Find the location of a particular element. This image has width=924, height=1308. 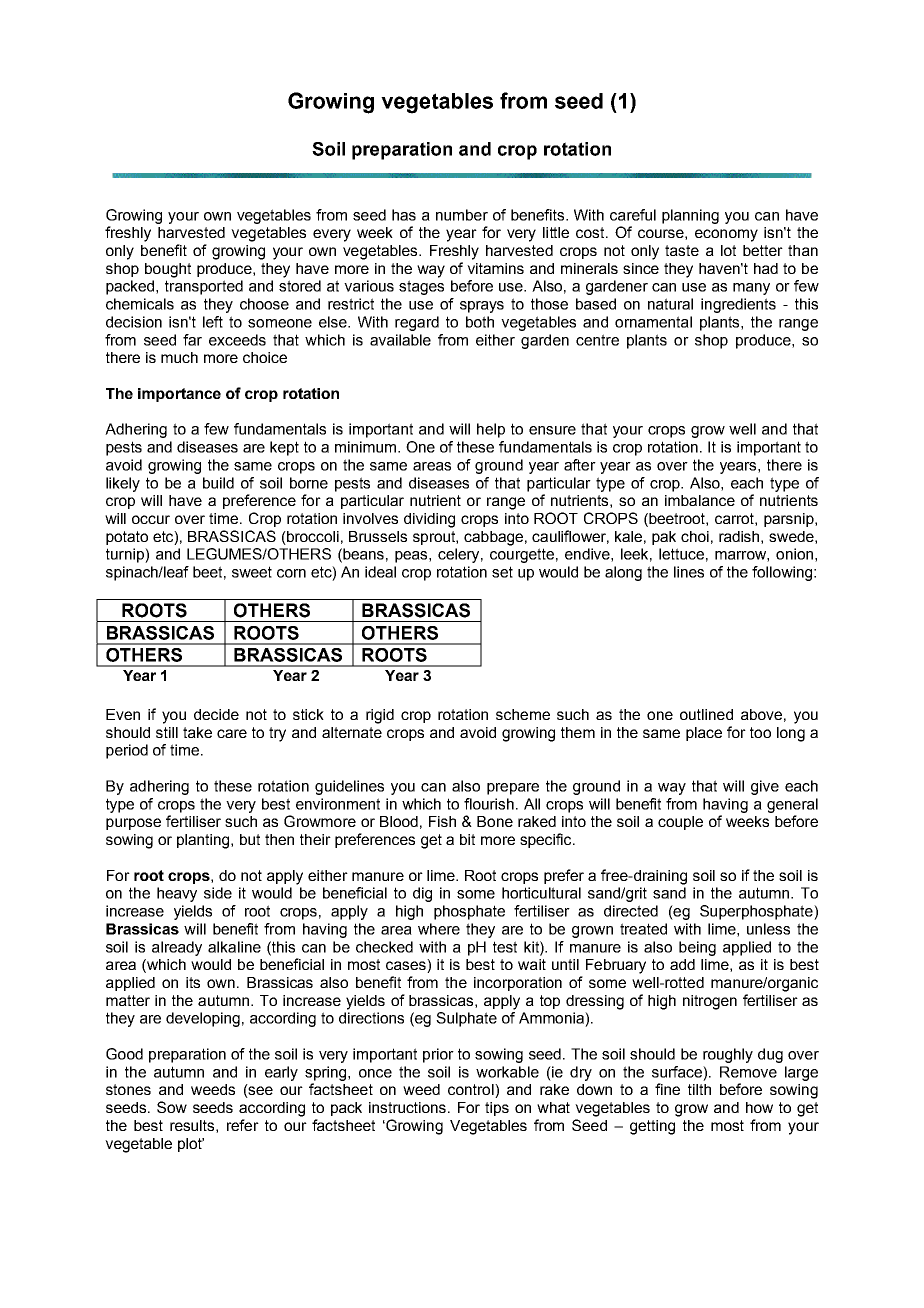

number is located at coordinates (462, 215).
